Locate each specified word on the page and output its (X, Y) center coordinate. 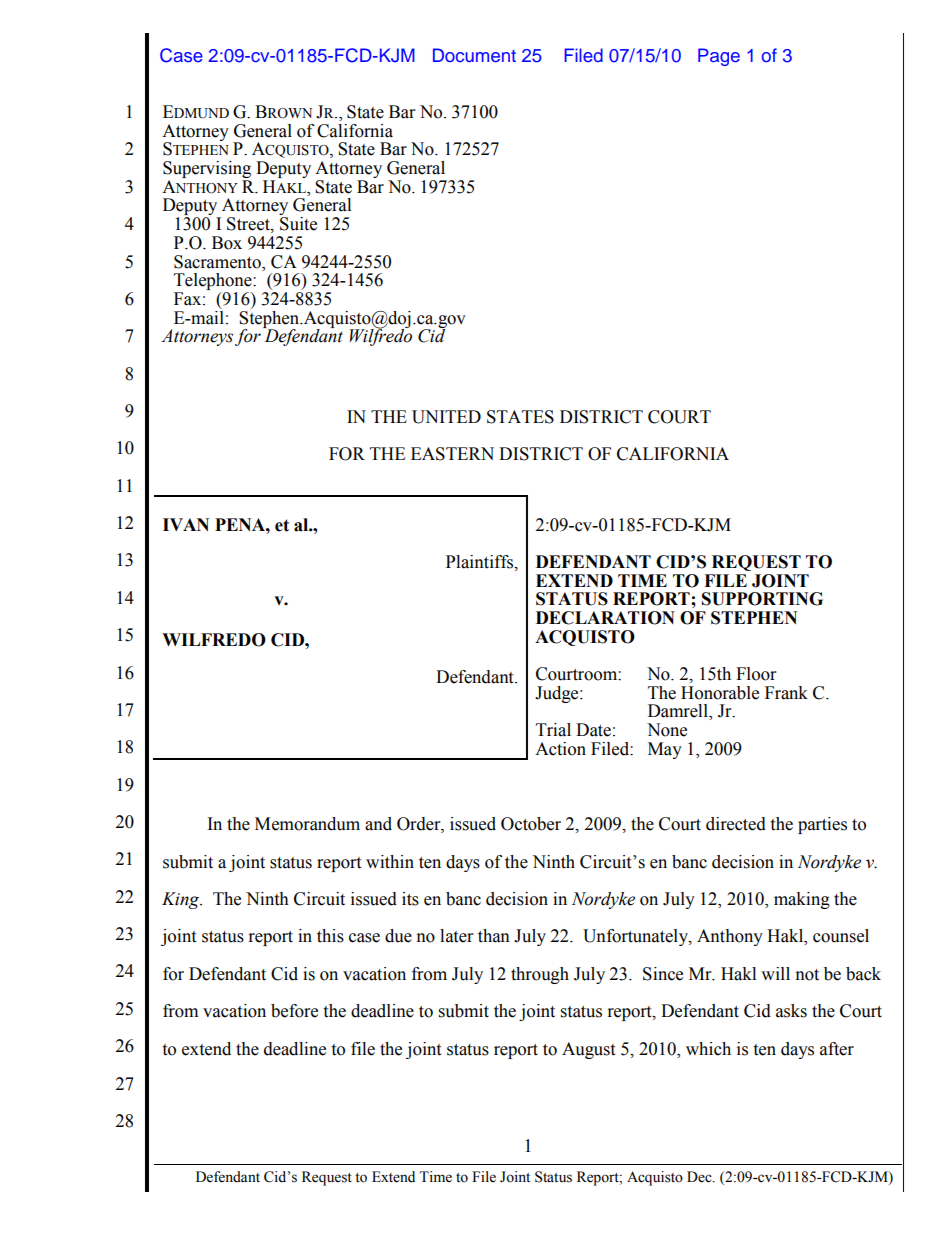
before (294, 1011)
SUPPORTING (762, 599)
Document (474, 55)
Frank (786, 693)
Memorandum (307, 824)
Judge (558, 694)
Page (719, 57)
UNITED (446, 417)
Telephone (214, 283)
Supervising (207, 171)
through (540, 975)
